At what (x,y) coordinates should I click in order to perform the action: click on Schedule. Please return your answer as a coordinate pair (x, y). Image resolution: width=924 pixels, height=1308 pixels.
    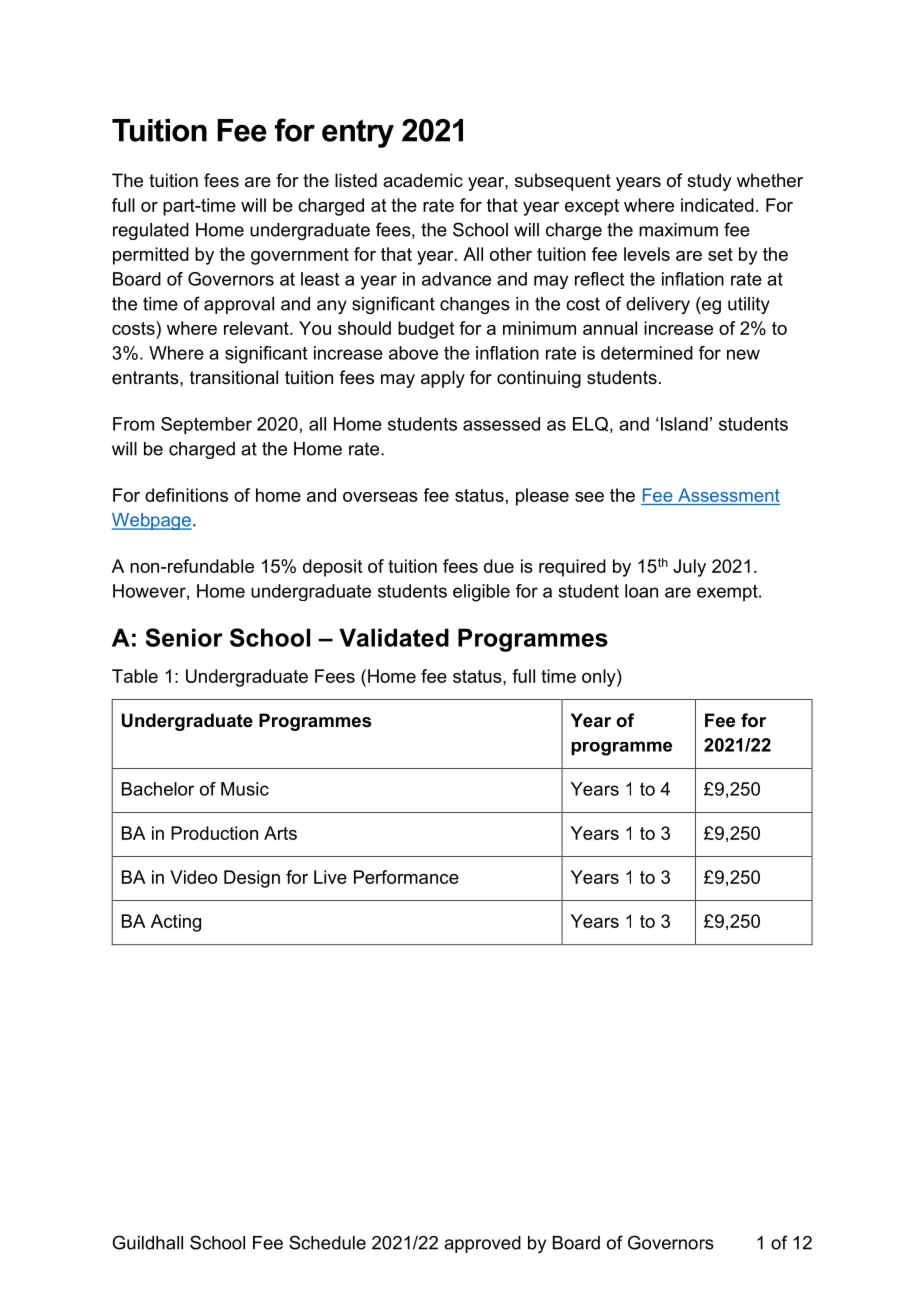
    Looking at the image, I should click on (327, 1242).
